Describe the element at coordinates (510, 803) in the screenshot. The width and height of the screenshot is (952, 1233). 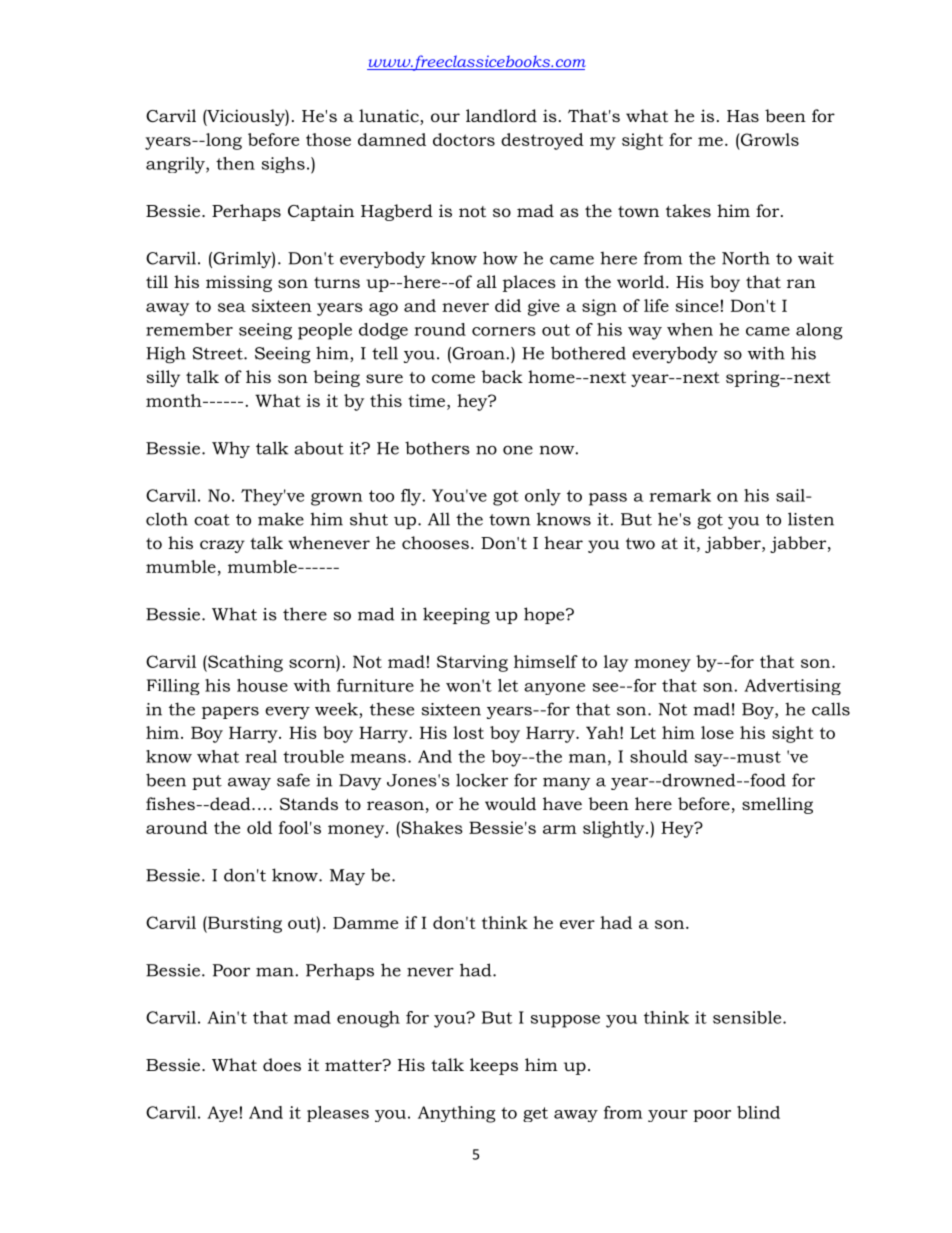
I see `would` at that location.
